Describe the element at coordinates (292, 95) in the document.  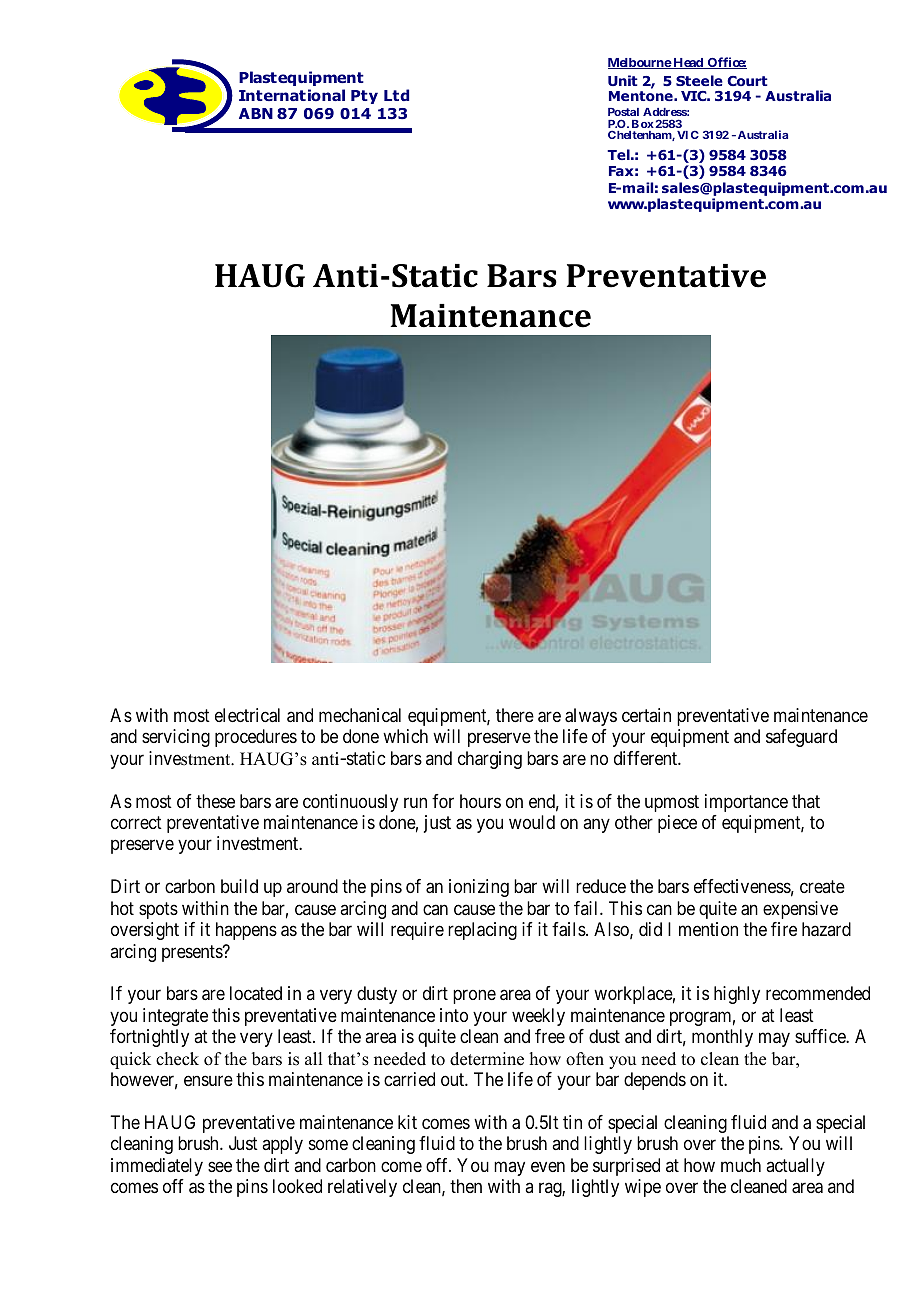
I see `International` at that location.
